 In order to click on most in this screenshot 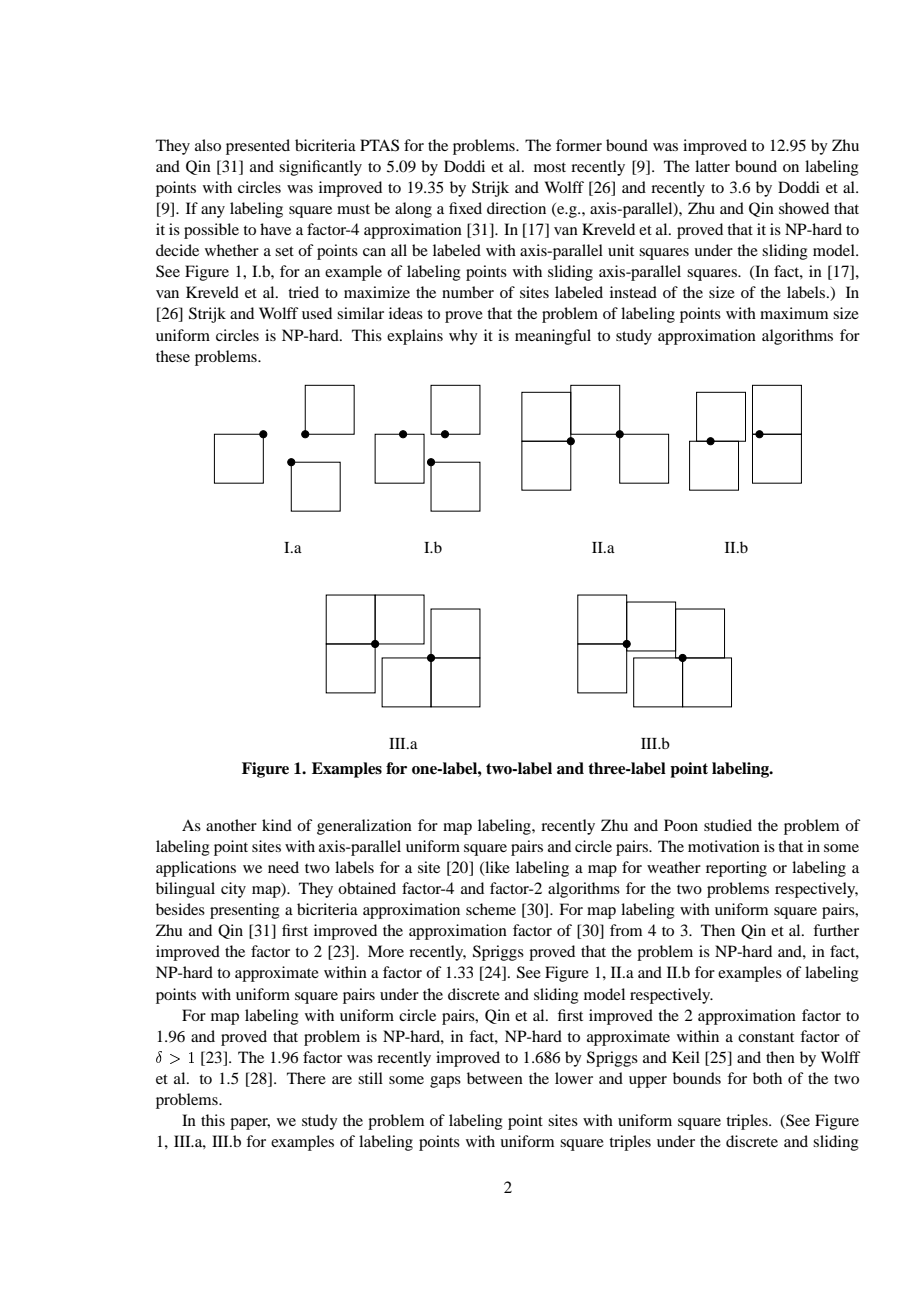, I will do `click(550, 167)`.
